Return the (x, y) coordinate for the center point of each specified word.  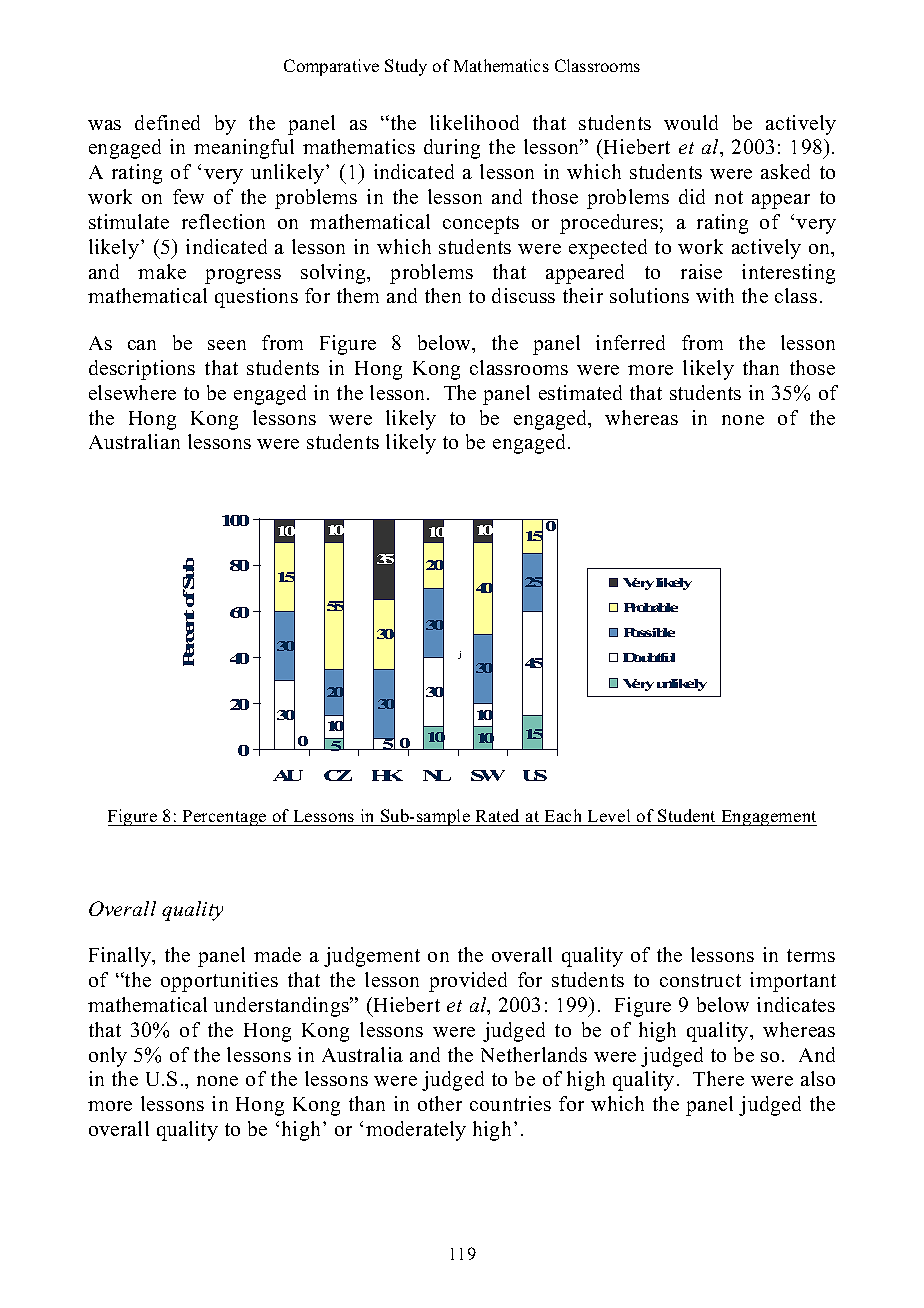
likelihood (474, 122)
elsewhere (132, 392)
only (108, 1057)
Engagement (768, 818)
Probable (651, 607)
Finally (121, 957)
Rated (498, 817)
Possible (649, 632)
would (691, 122)
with (715, 295)
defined (167, 122)
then (443, 295)
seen (227, 345)
